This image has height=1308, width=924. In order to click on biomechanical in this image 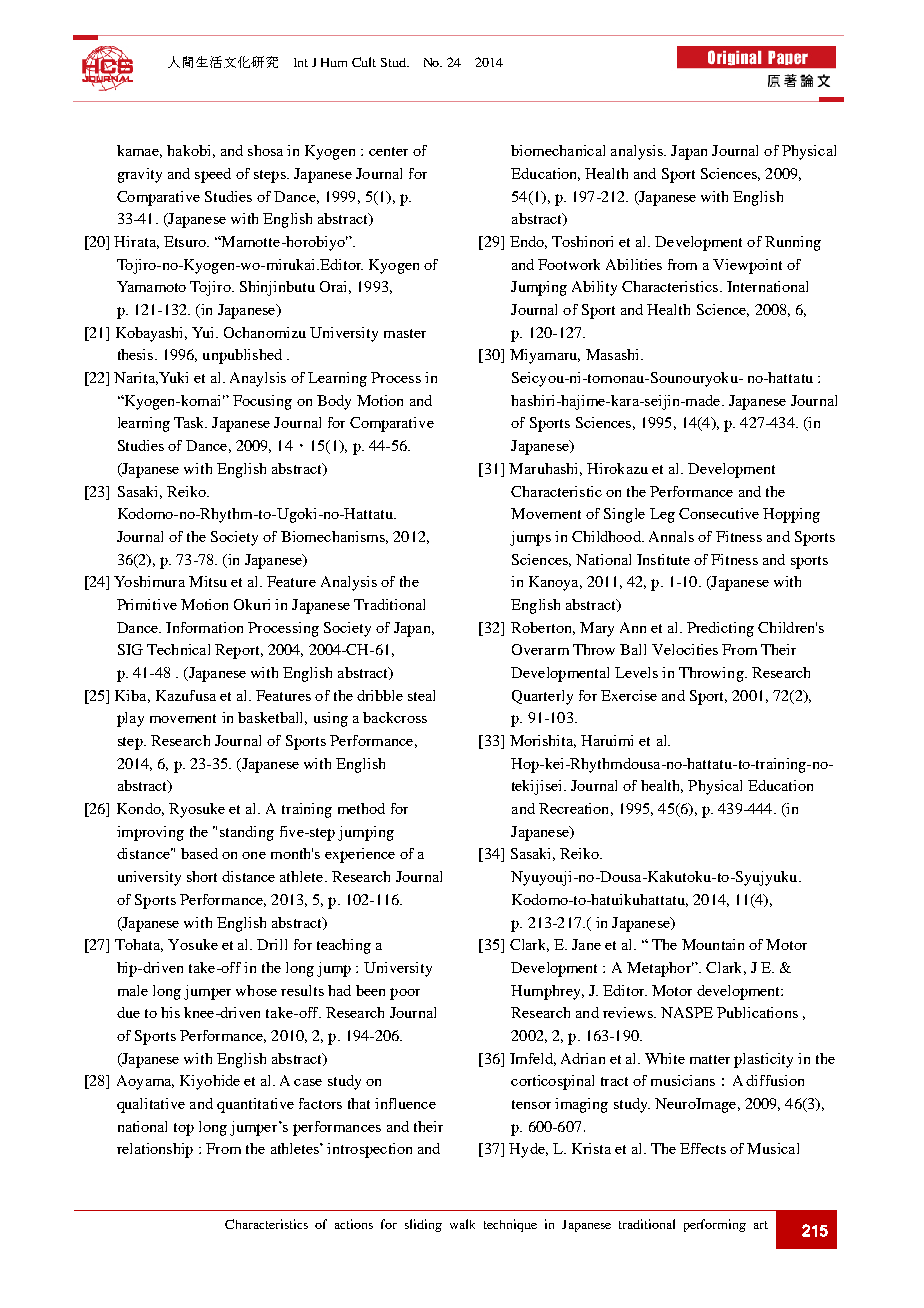, I will do `click(558, 150)`.
